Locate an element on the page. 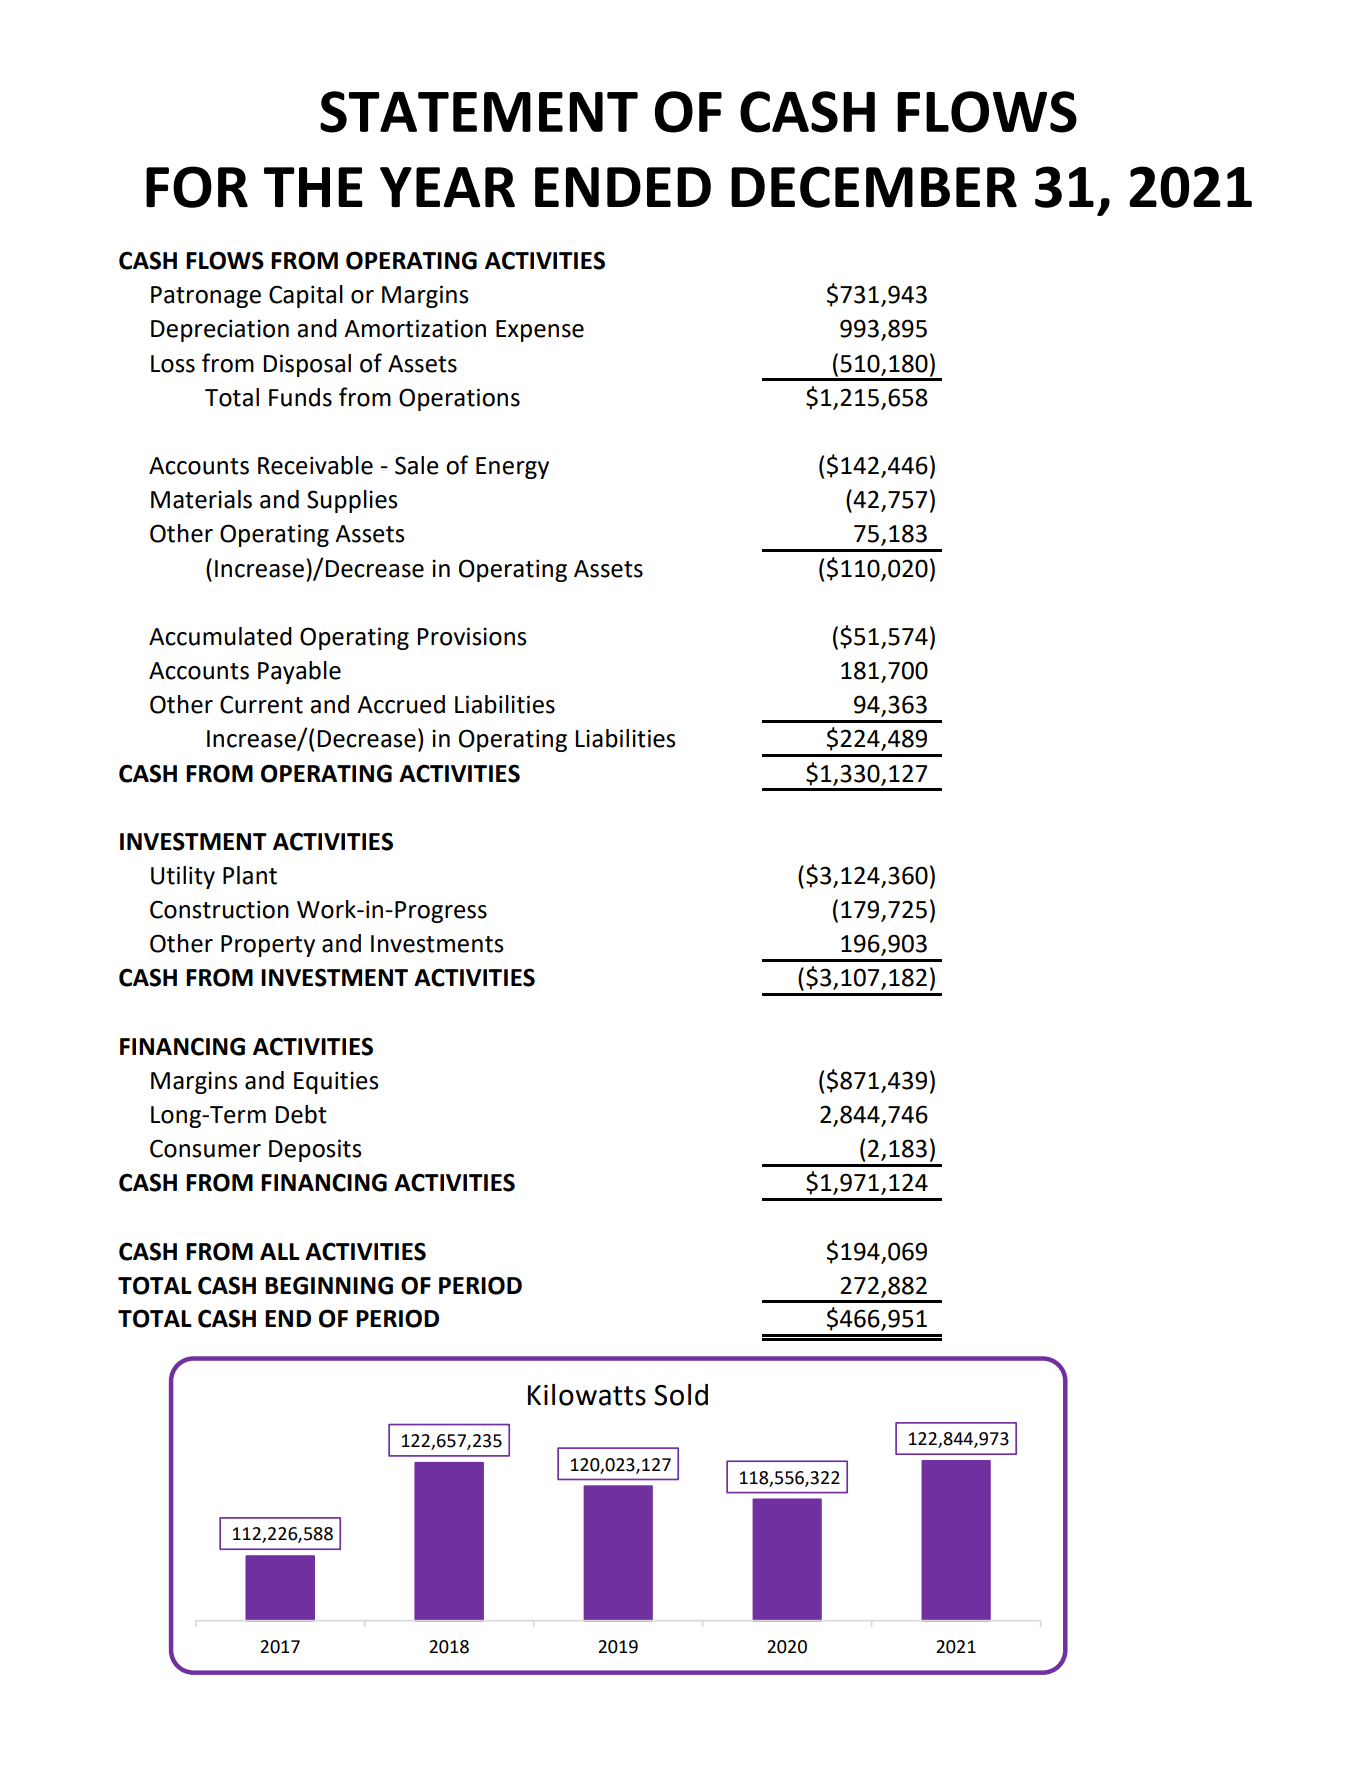 The height and width of the document is (1775, 1372). Expense is located at coordinates (540, 331).
